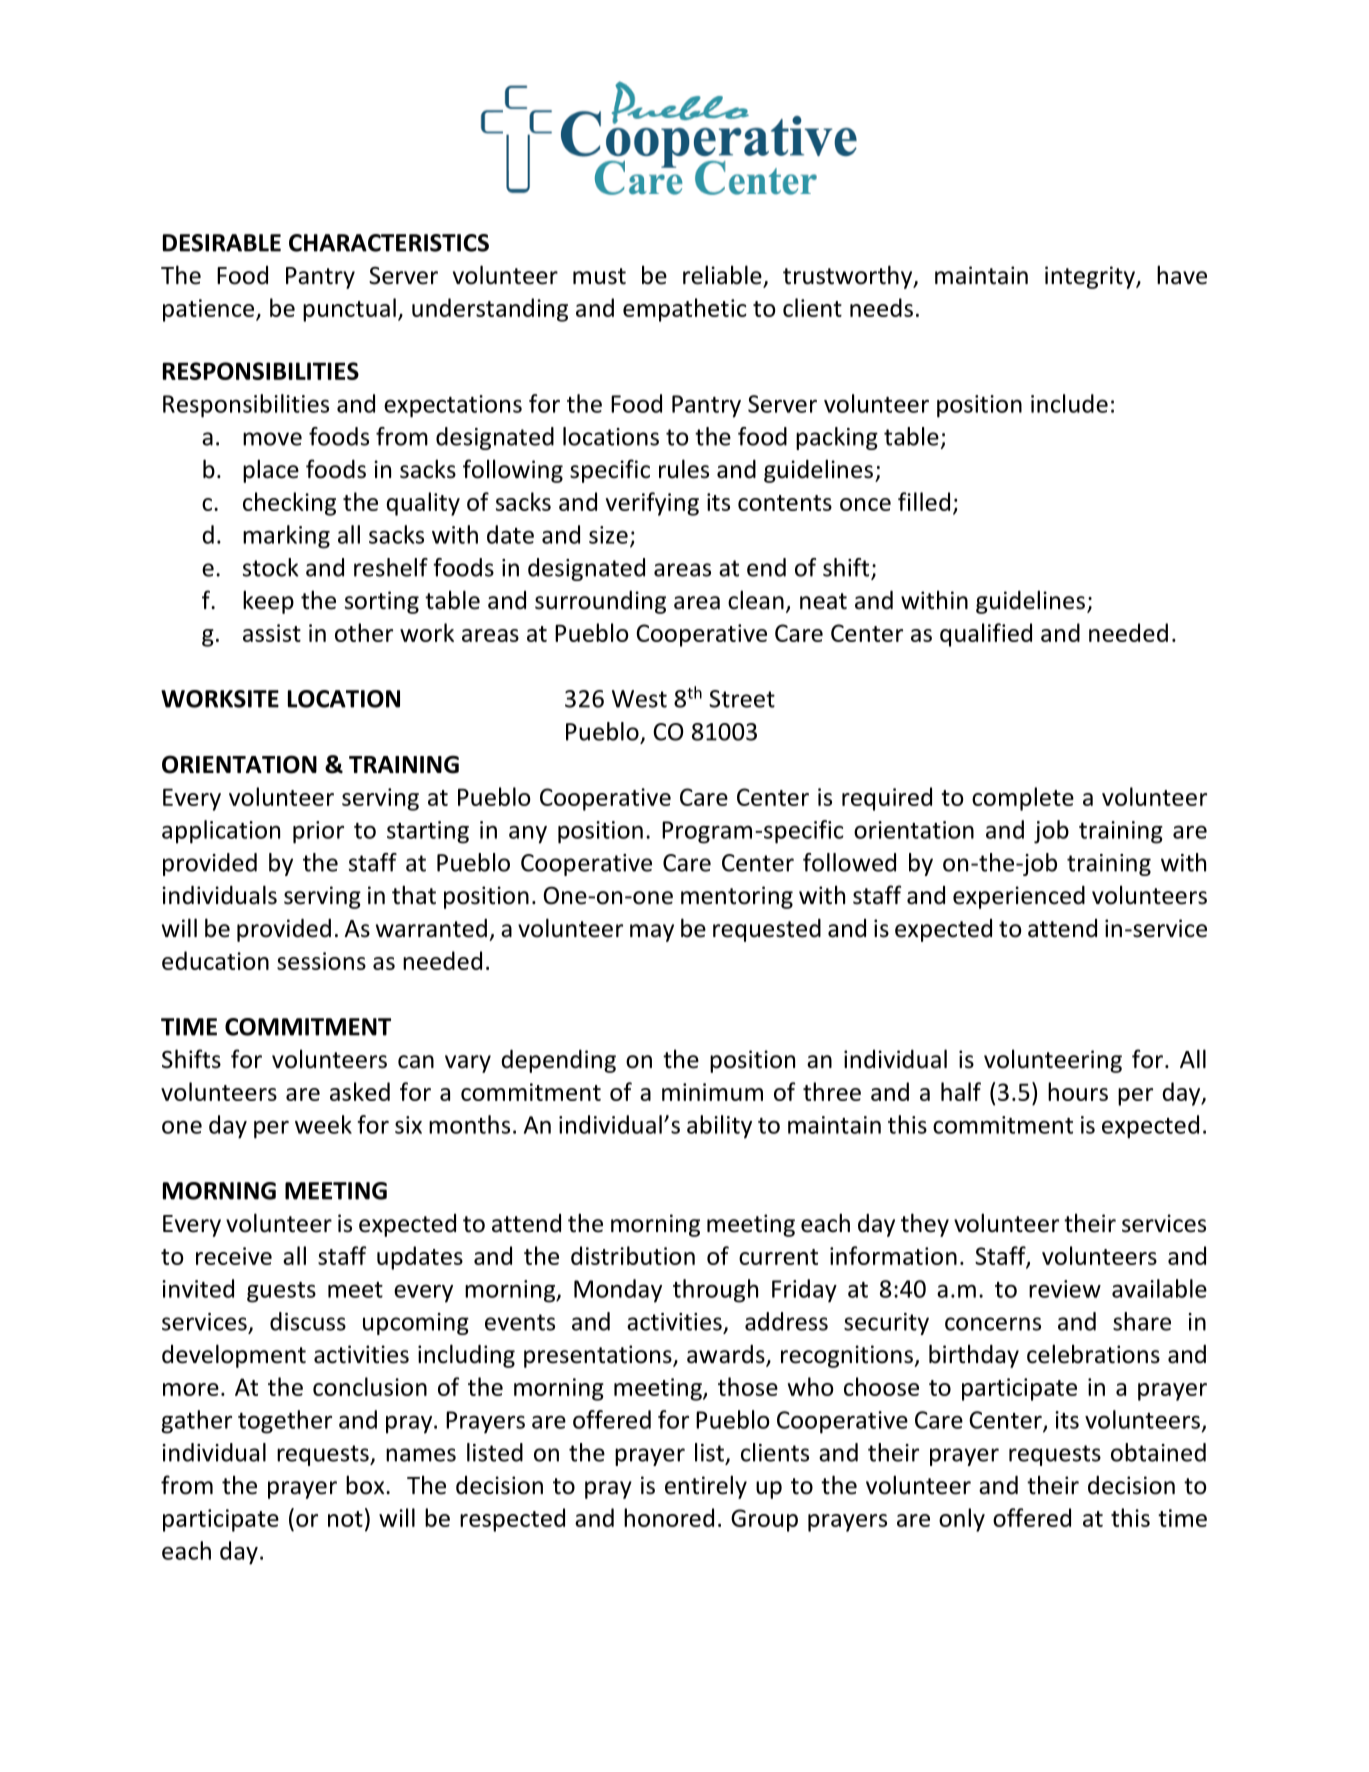 The width and height of the image is (1369, 1772). Describe the element at coordinates (271, 567) in the image. I see `stock` at that location.
